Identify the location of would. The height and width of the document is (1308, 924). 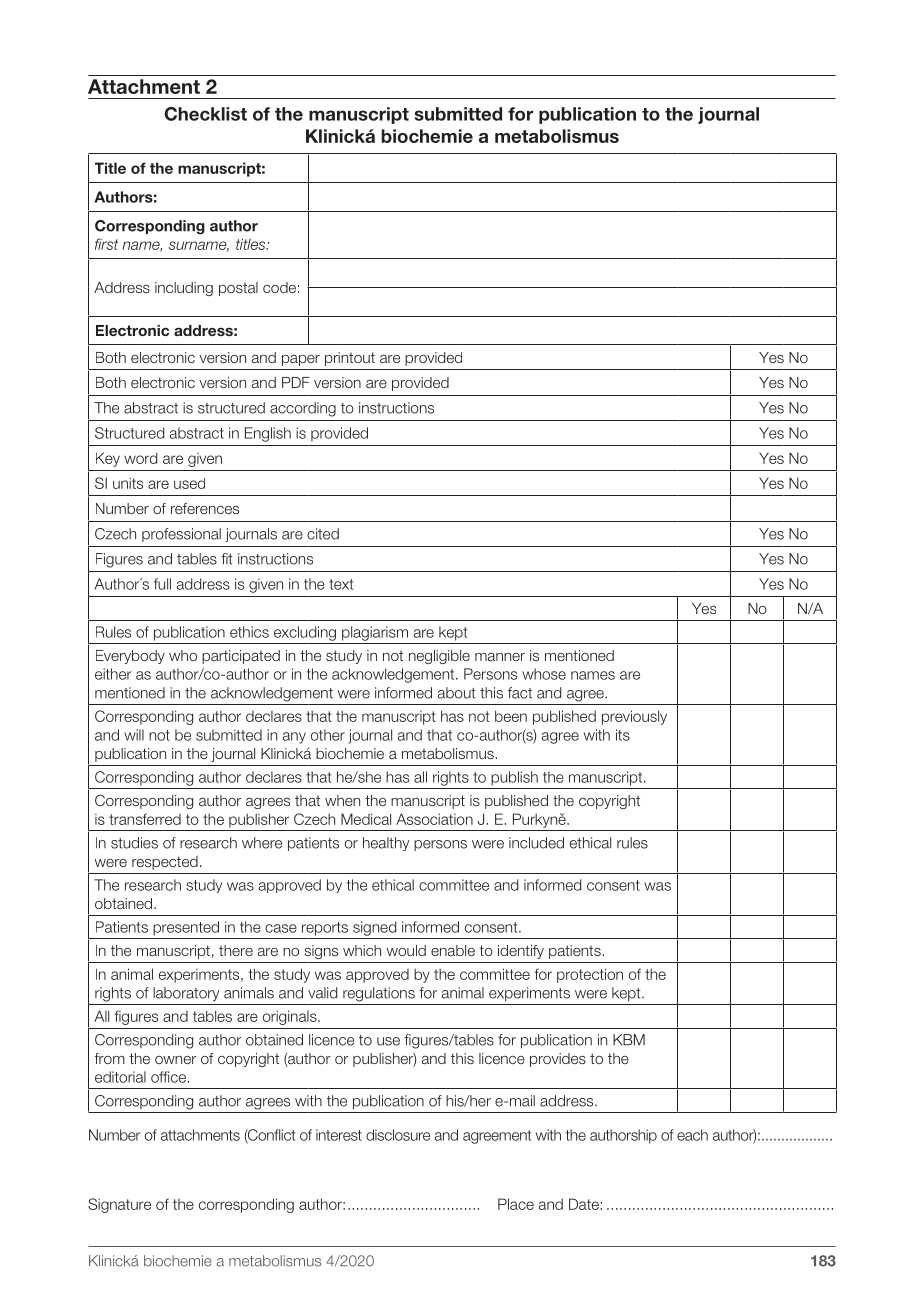
(406, 950).
